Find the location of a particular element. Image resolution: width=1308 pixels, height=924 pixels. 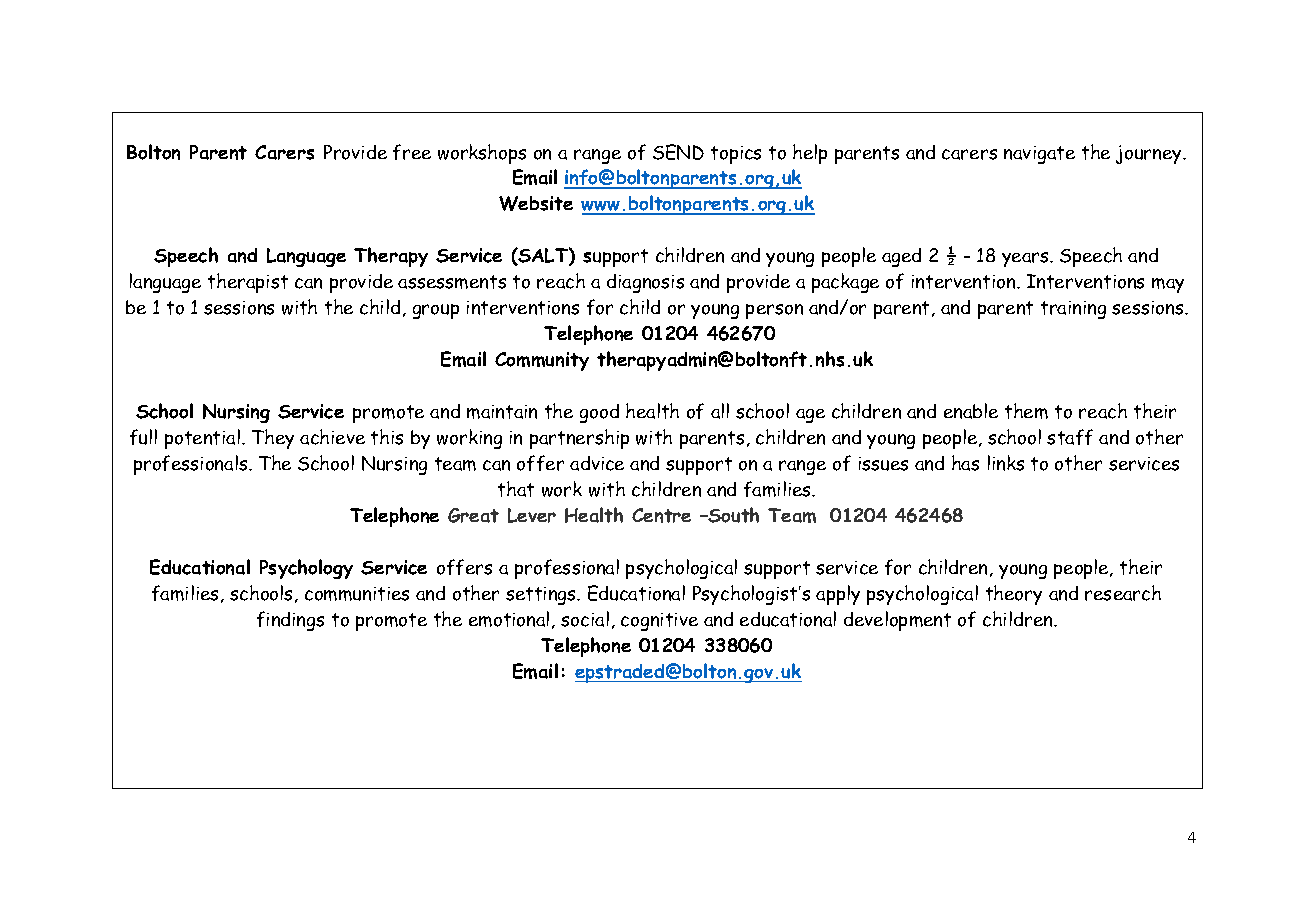

therapist is located at coordinates (248, 283).
